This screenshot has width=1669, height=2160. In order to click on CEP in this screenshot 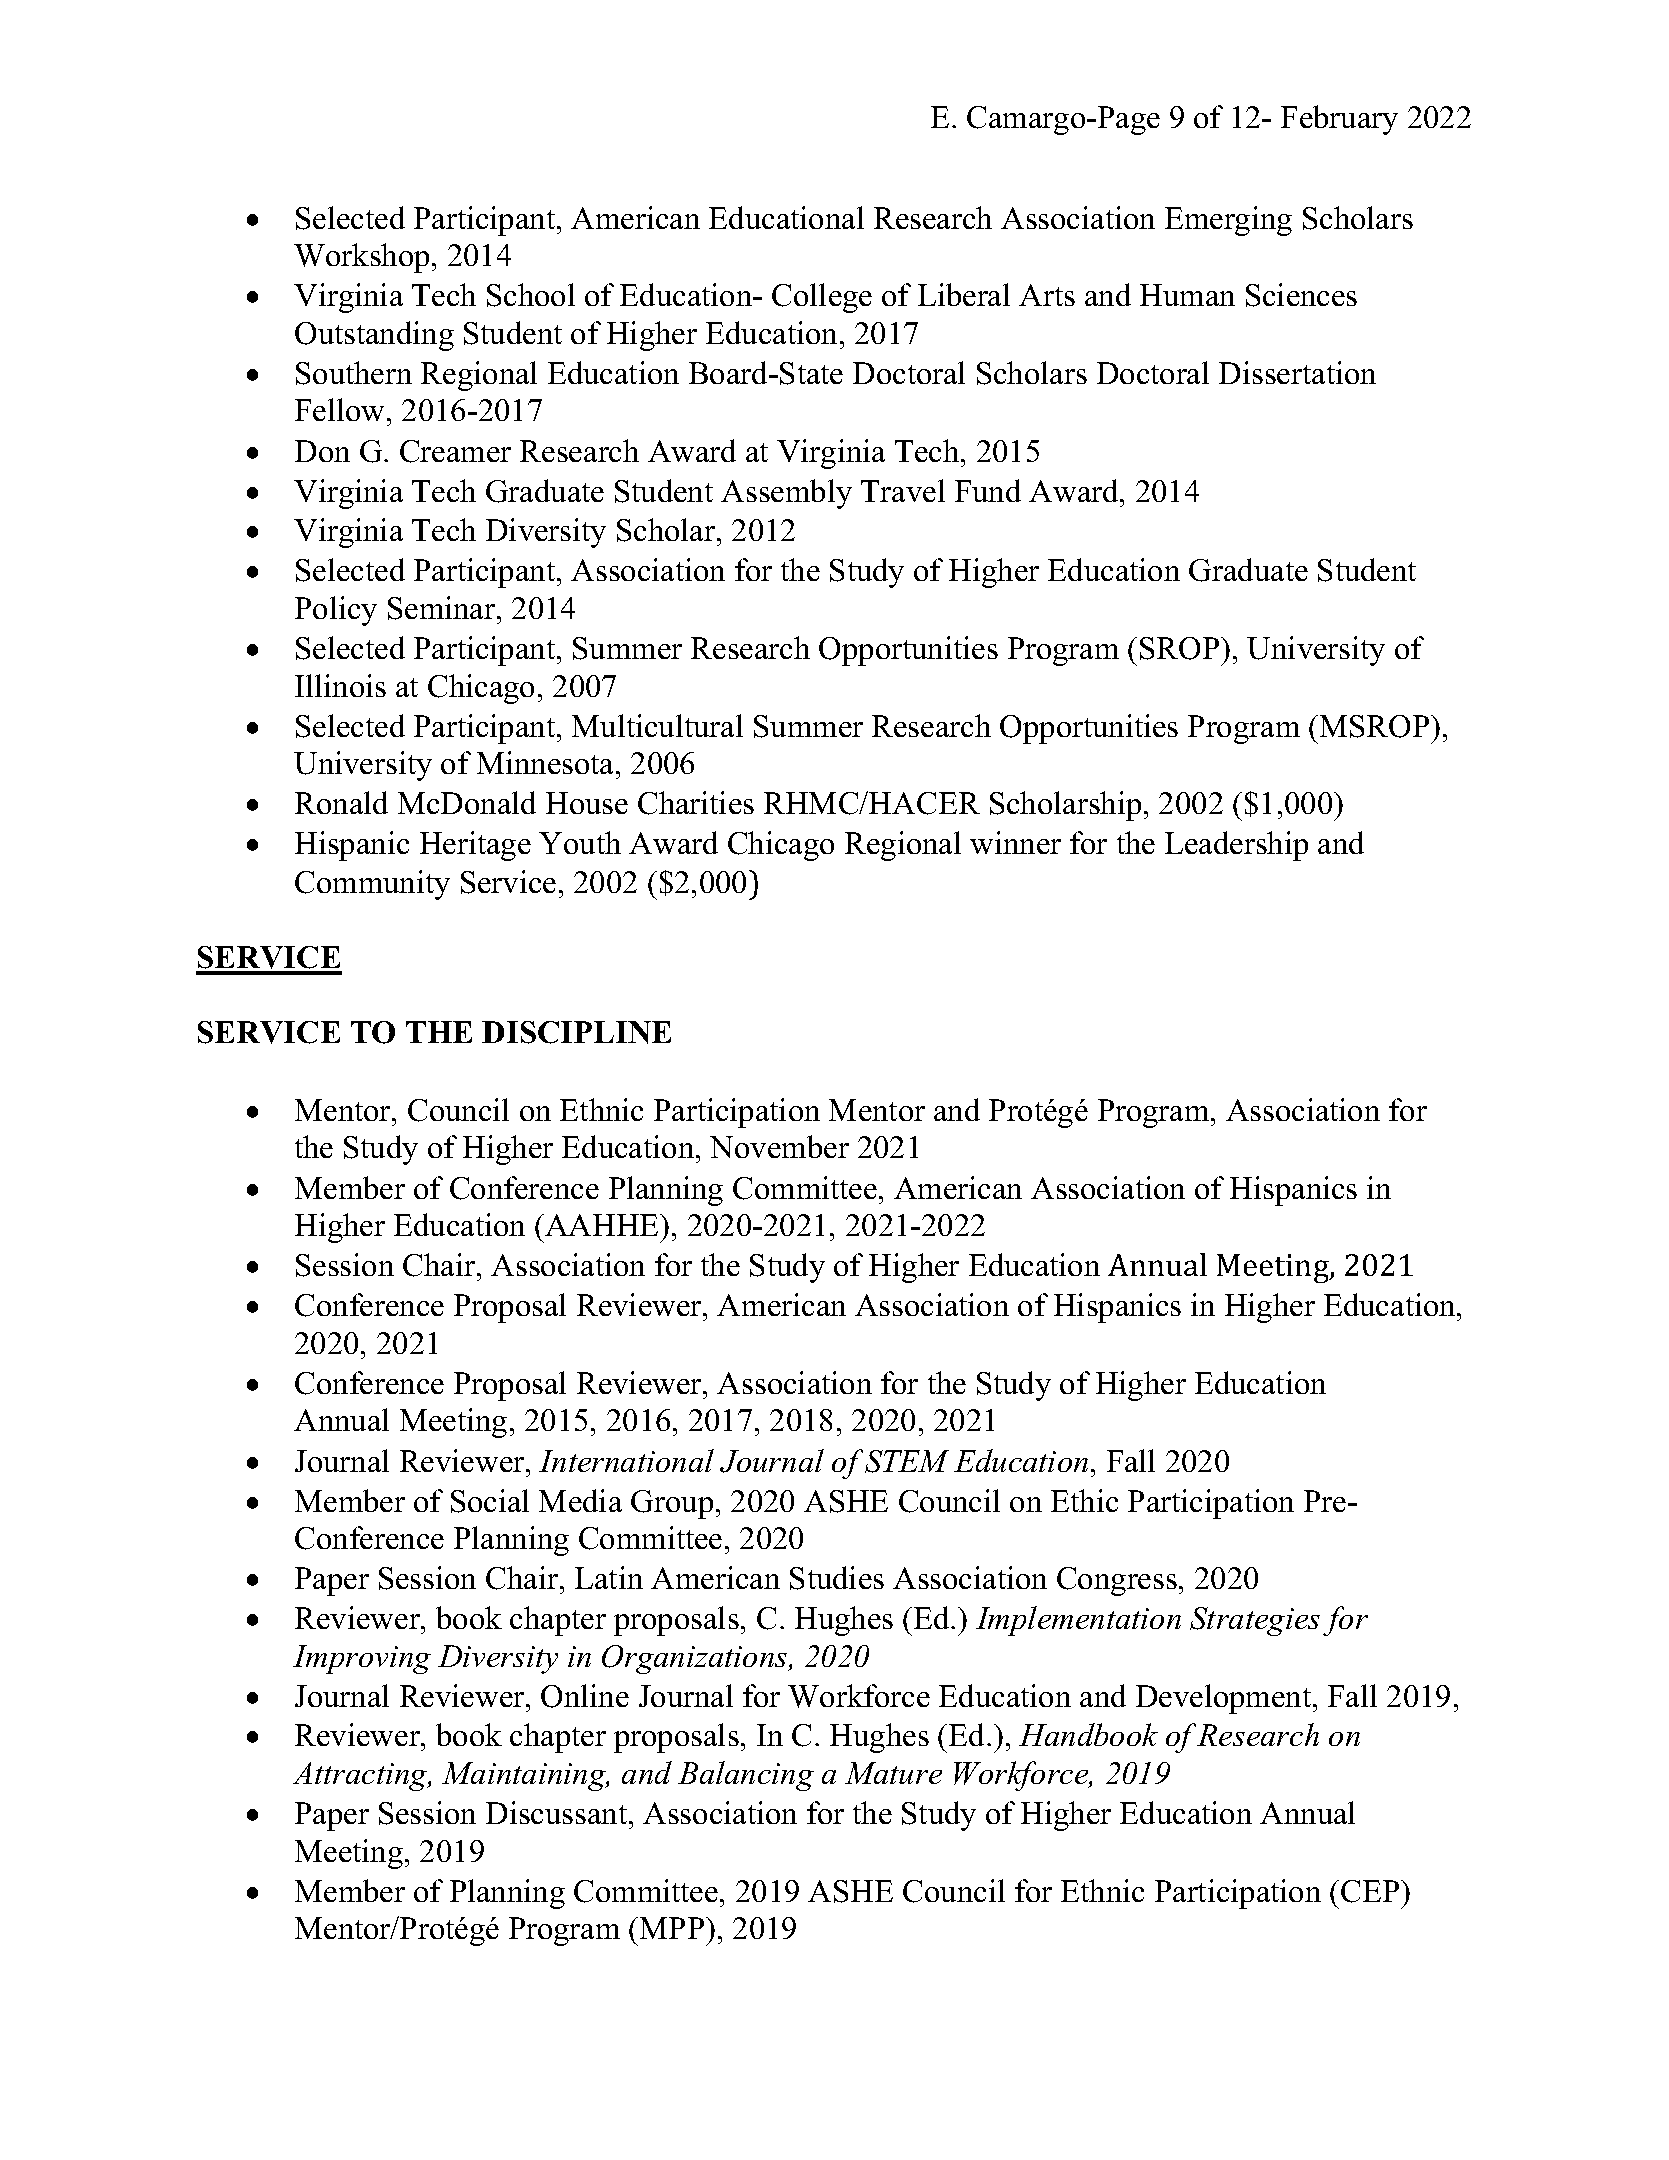, I will do `click(1371, 1891)`.
